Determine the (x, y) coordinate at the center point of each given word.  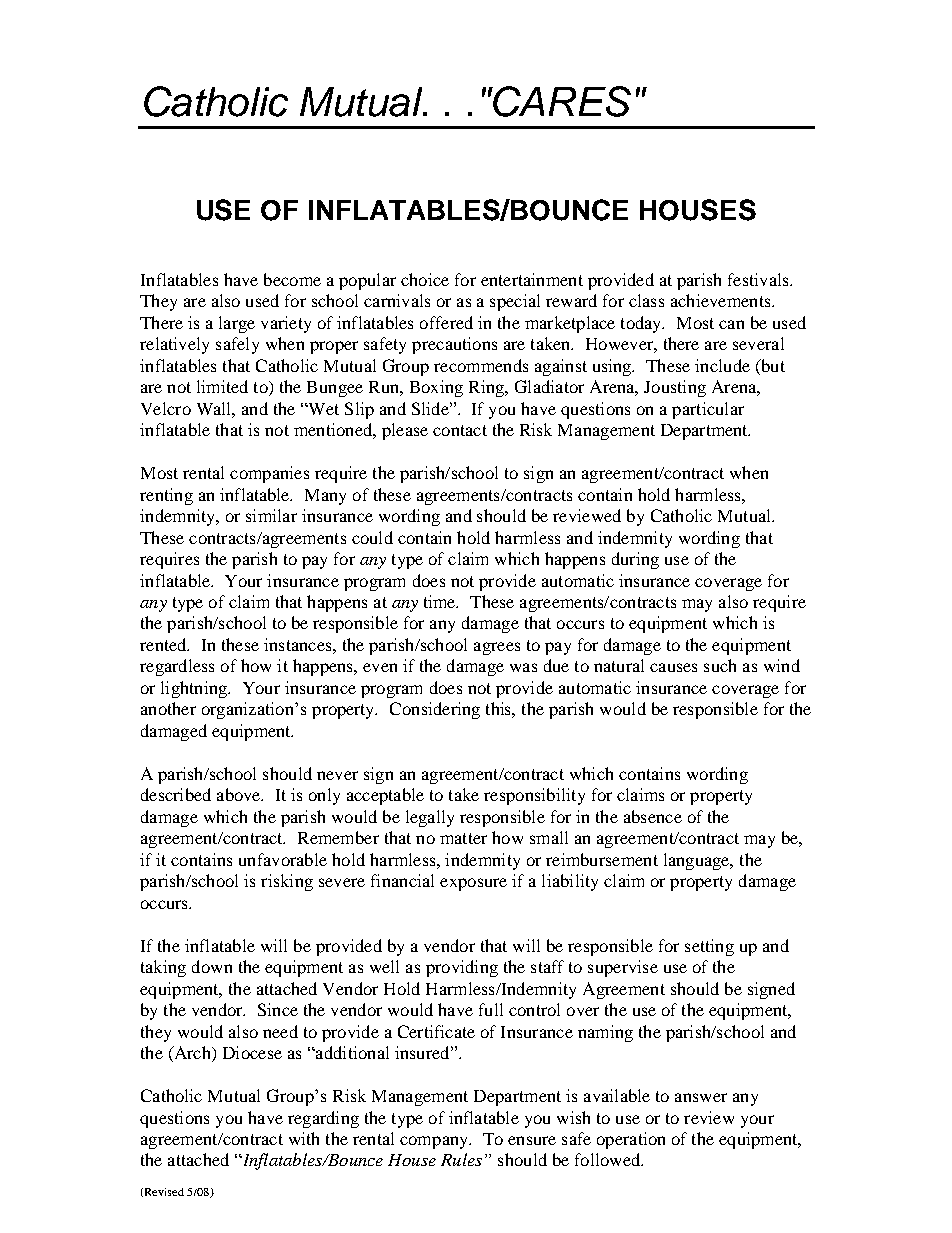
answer (701, 1097)
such (720, 665)
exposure (473, 884)
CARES (561, 101)
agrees (497, 648)
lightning (195, 689)
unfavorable (283, 859)
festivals (759, 279)
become (292, 279)
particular (708, 410)
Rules (461, 1159)
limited (222, 386)
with (304, 1138)
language (698, 861)
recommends (481, 365)
